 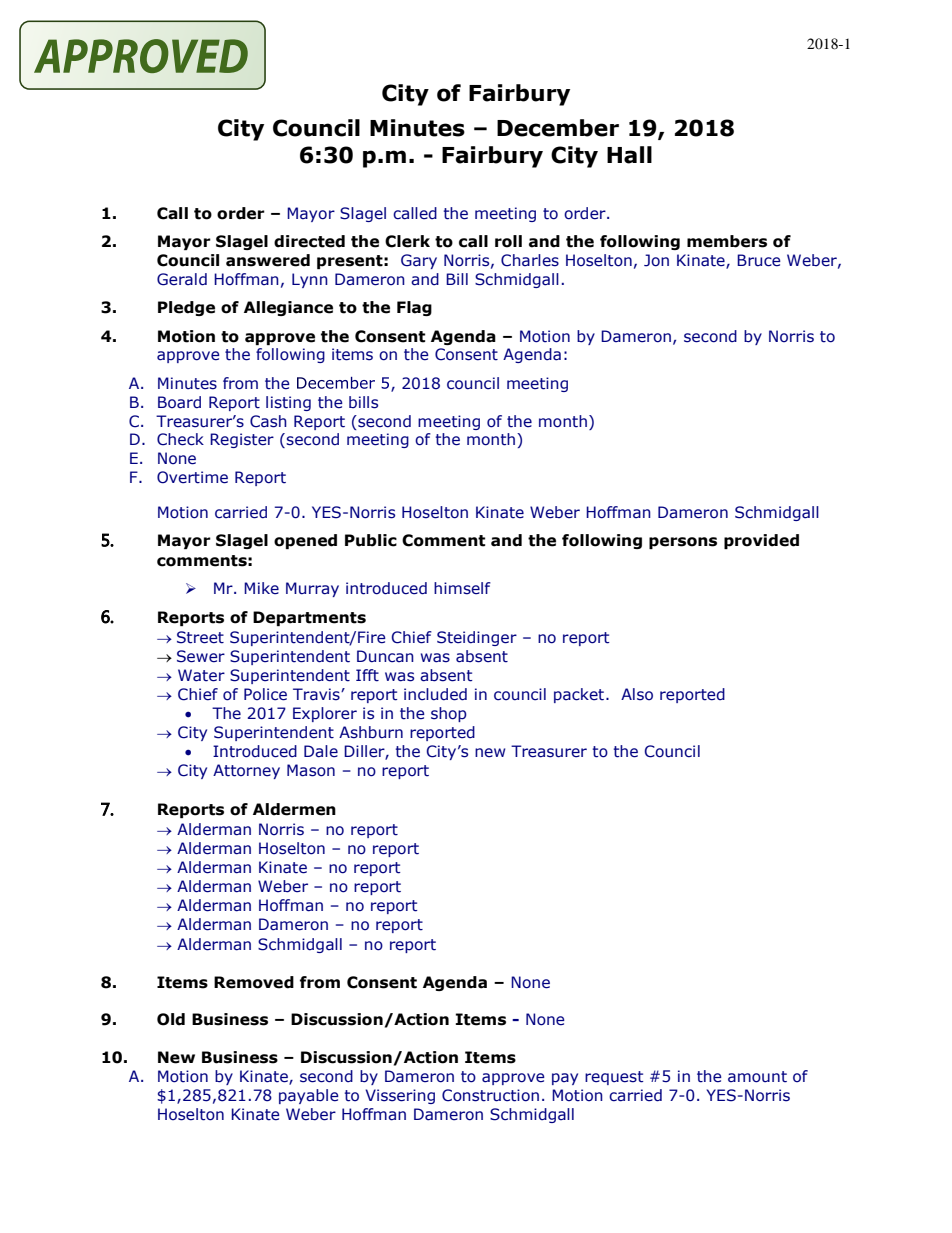 What do you see at coordinates (462, 588) in the screenshot?
I see `himself` at bounding box center [462, 588].
